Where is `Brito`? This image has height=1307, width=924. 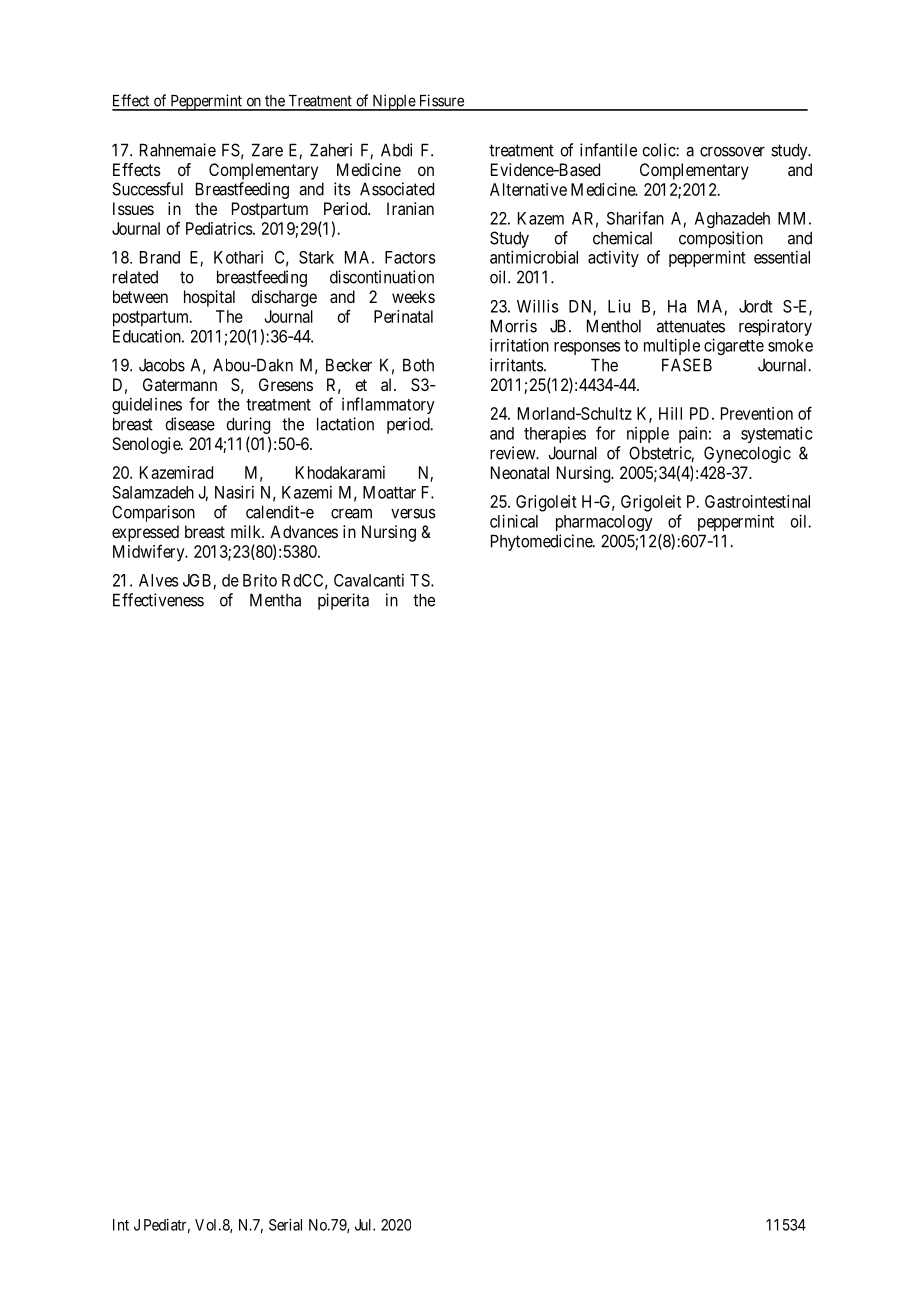 Brito is located at coordinates (260, 580).
